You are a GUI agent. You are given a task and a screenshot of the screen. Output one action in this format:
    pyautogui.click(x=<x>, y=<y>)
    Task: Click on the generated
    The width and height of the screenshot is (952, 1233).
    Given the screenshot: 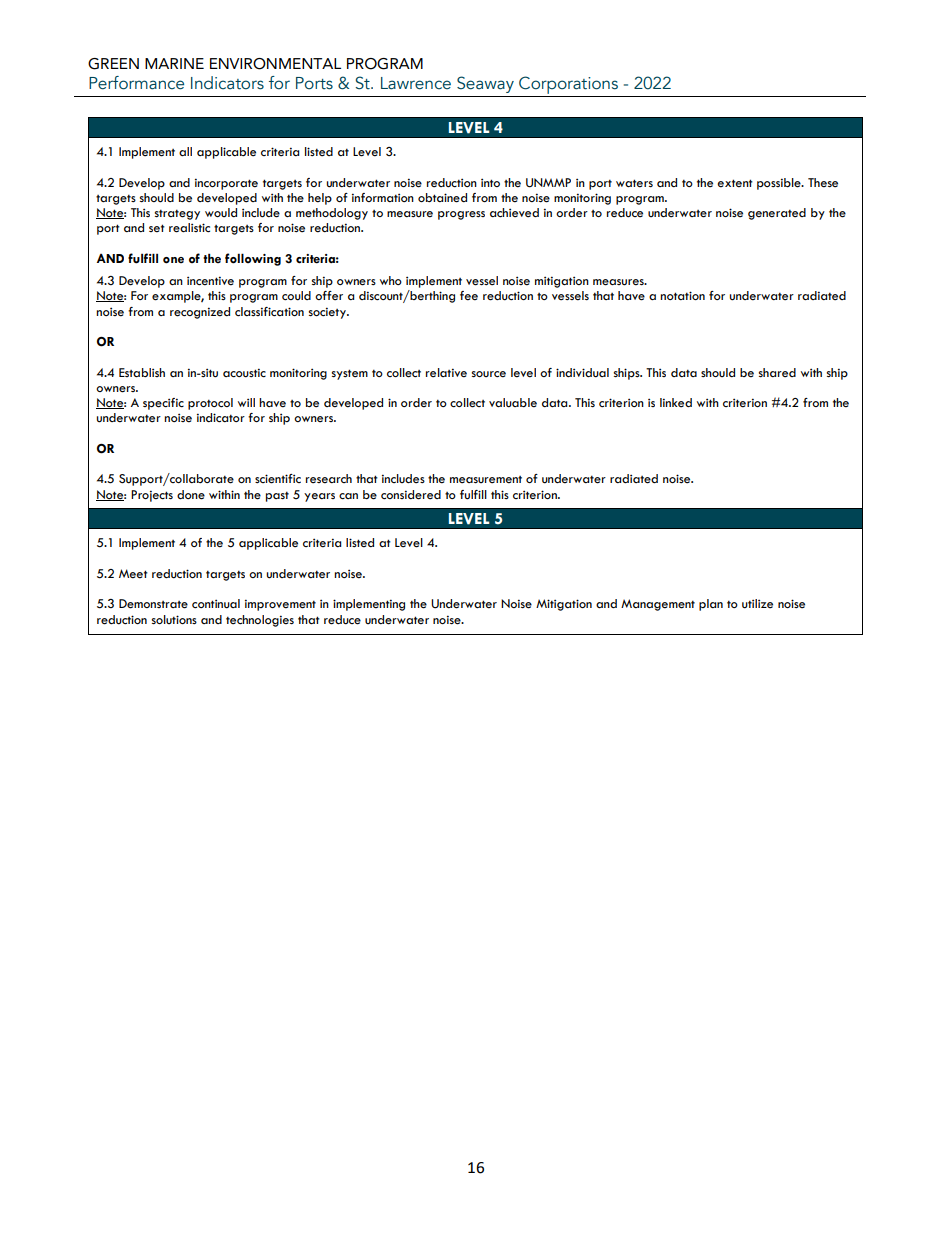 What is the action you would take?
    pyautogui.click(x=777, y=214)
